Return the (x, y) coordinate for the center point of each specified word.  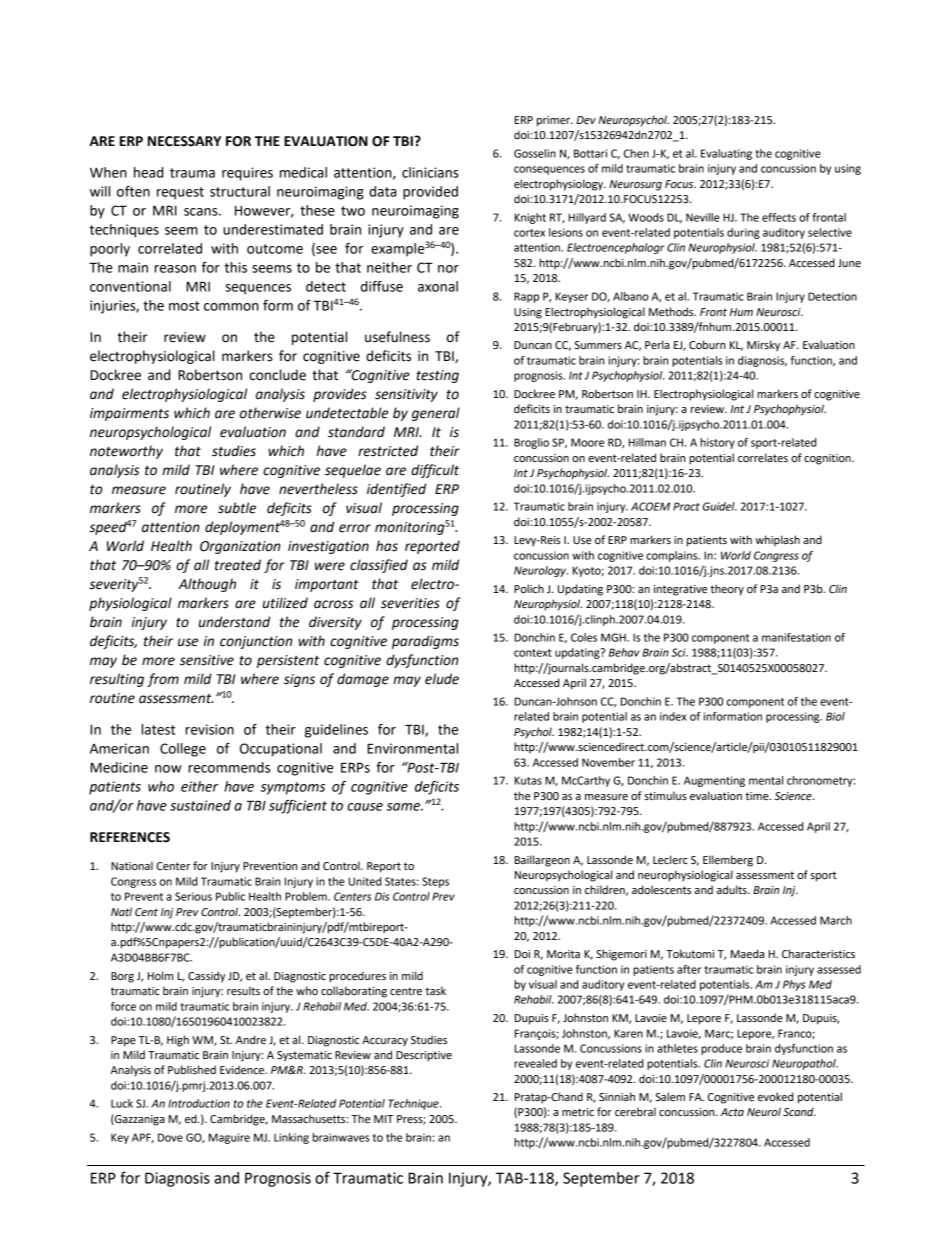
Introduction (199, 1103)
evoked (775, 1096)
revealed (535, 1063)
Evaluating (726, 154)
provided (430, 193)
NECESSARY (184, 141)
